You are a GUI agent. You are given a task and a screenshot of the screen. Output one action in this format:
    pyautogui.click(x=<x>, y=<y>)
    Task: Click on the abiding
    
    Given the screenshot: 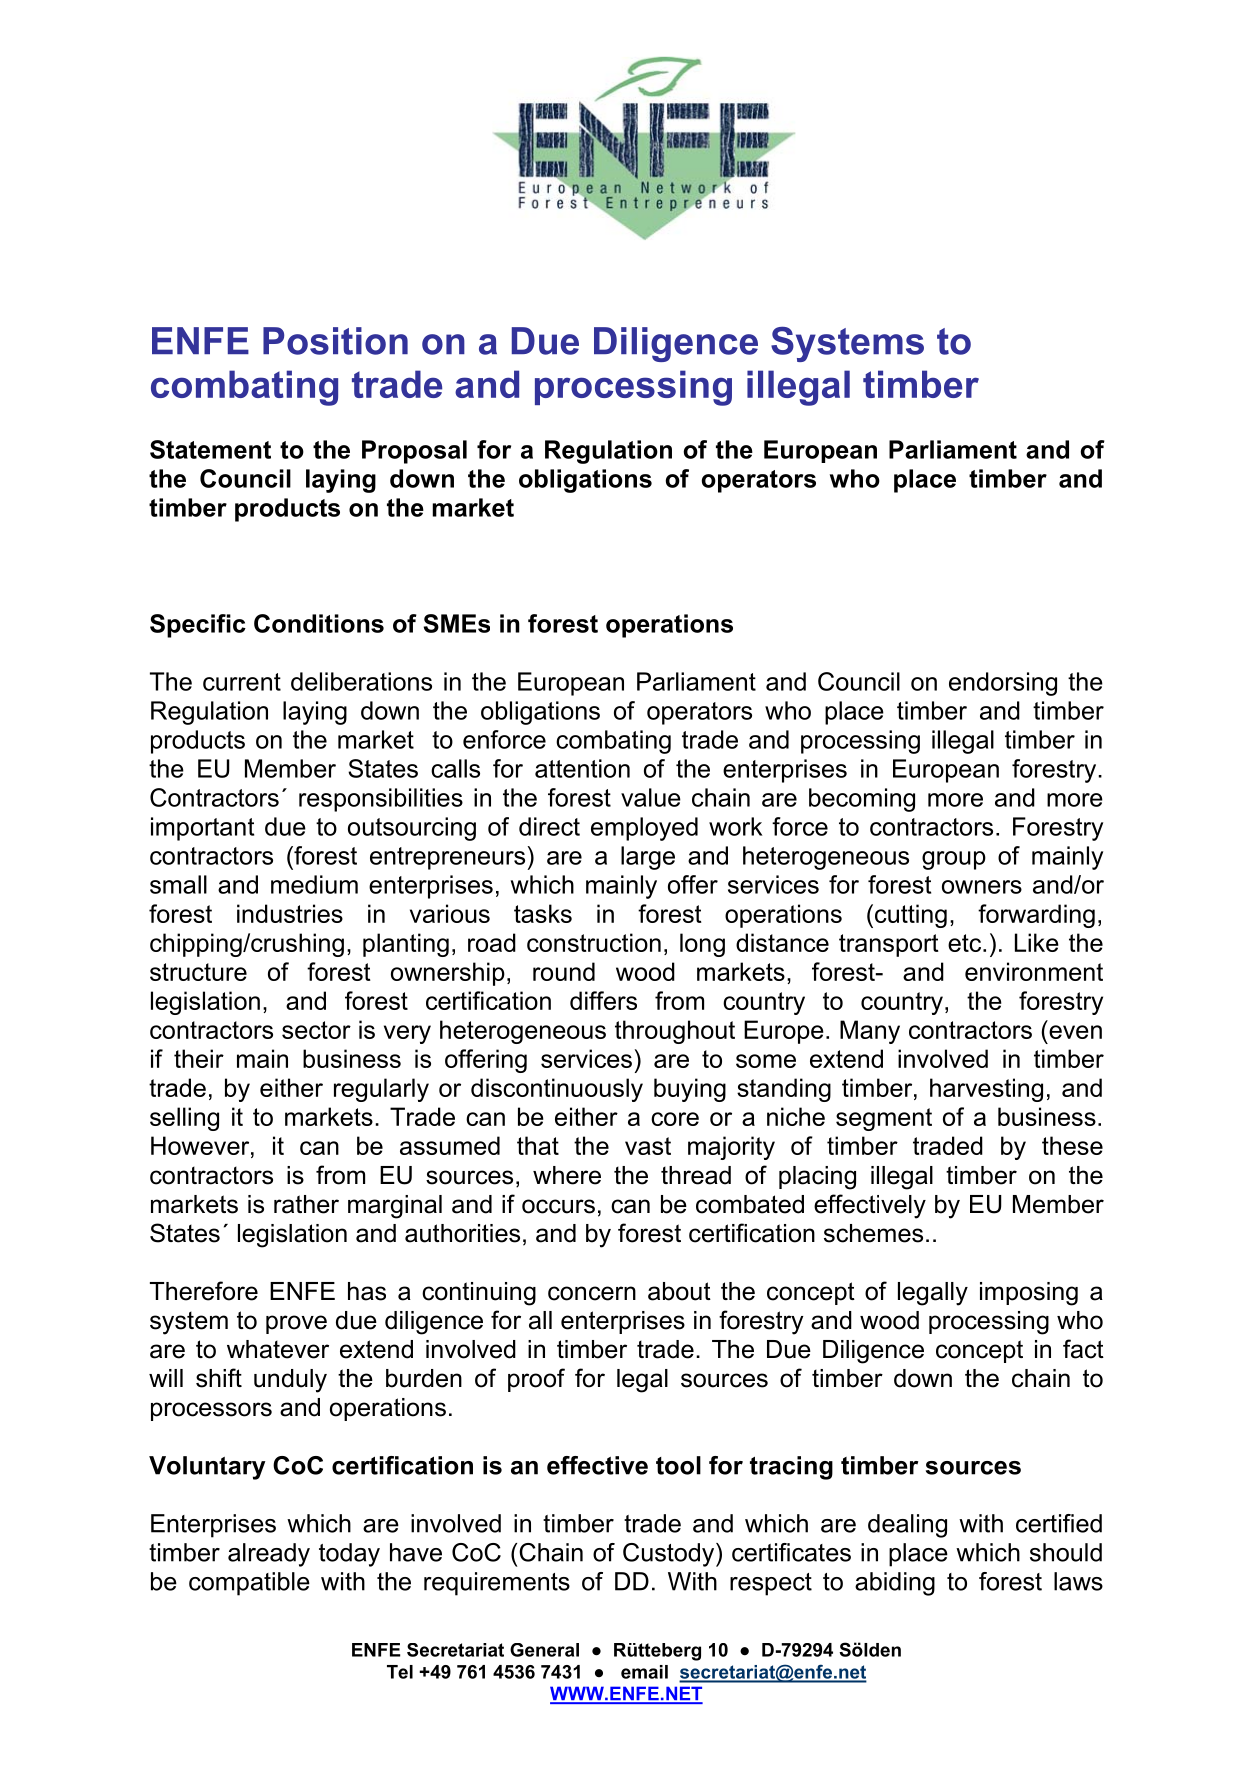 What is the action you would take?
    pyautogui.click(x=895, y=1584)
